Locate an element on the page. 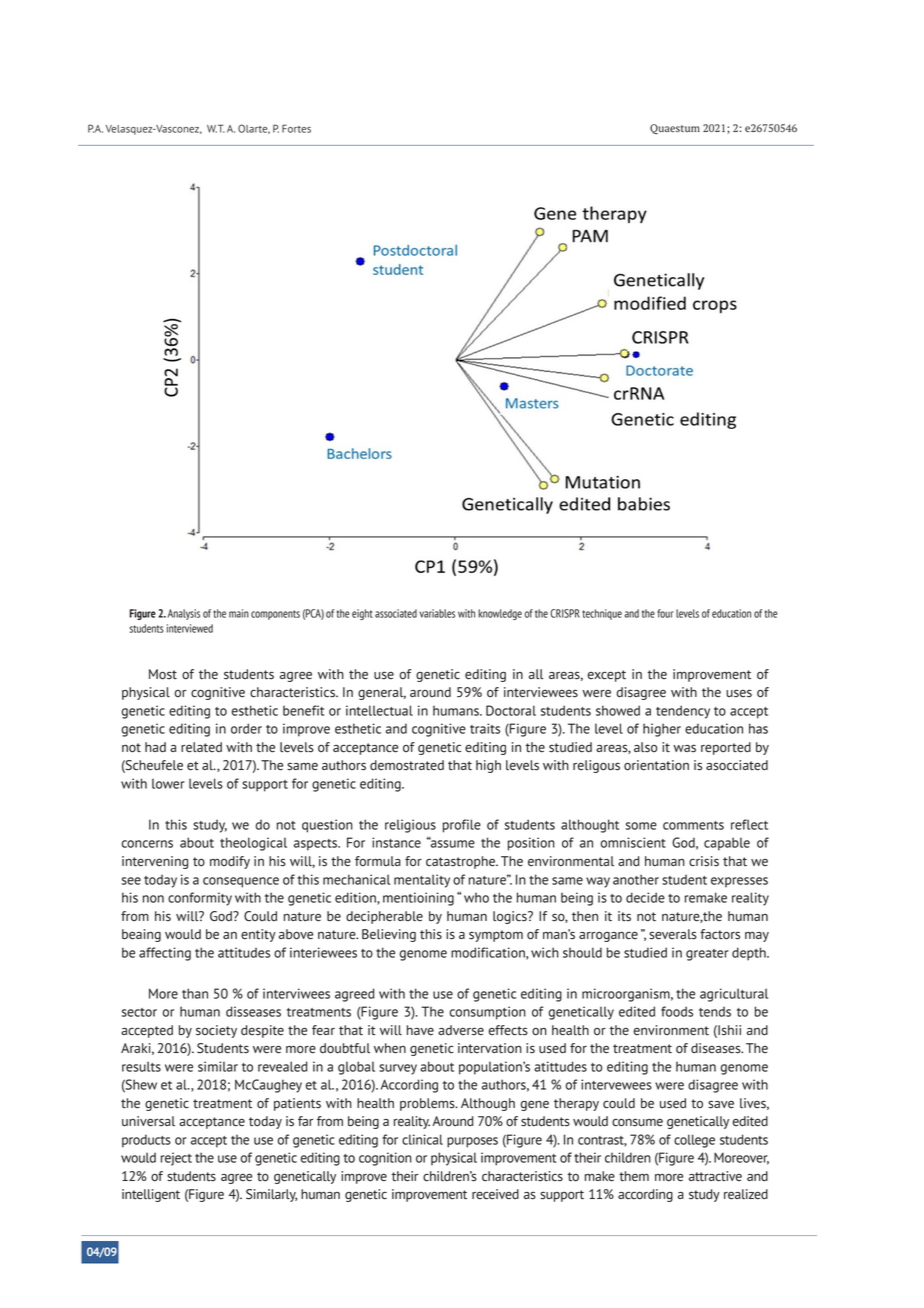 Image resolution: width=924 pixels, height=1308 pixels. decide is located at coordinates (645, 897).
